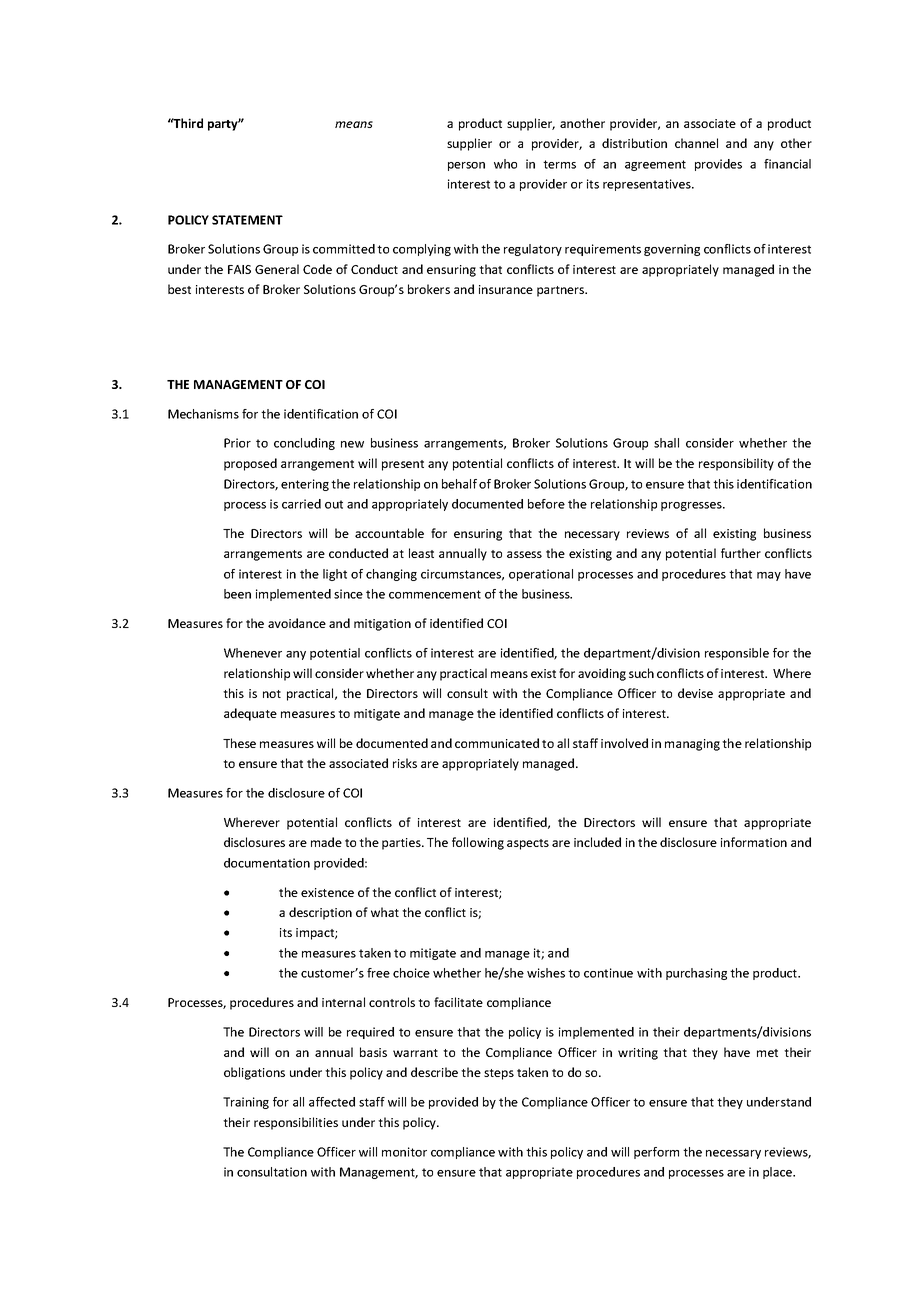 The width and height of the screenshot is (924, 1308). I want to click on following, so click(478, 843).
